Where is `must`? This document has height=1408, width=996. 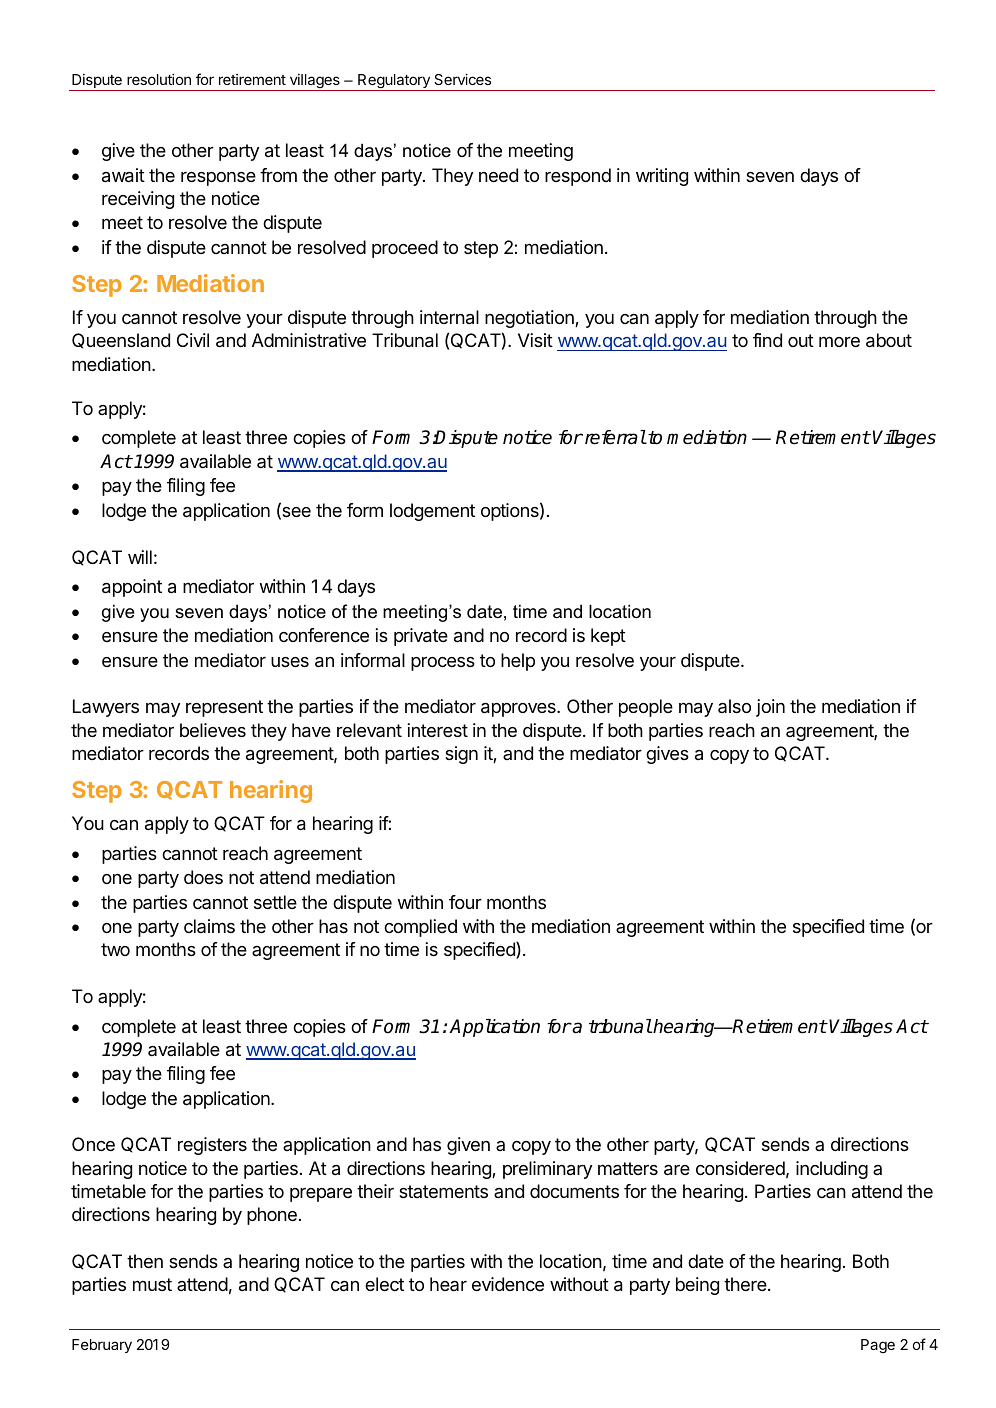 must is located at coordinates (152, 1284).
